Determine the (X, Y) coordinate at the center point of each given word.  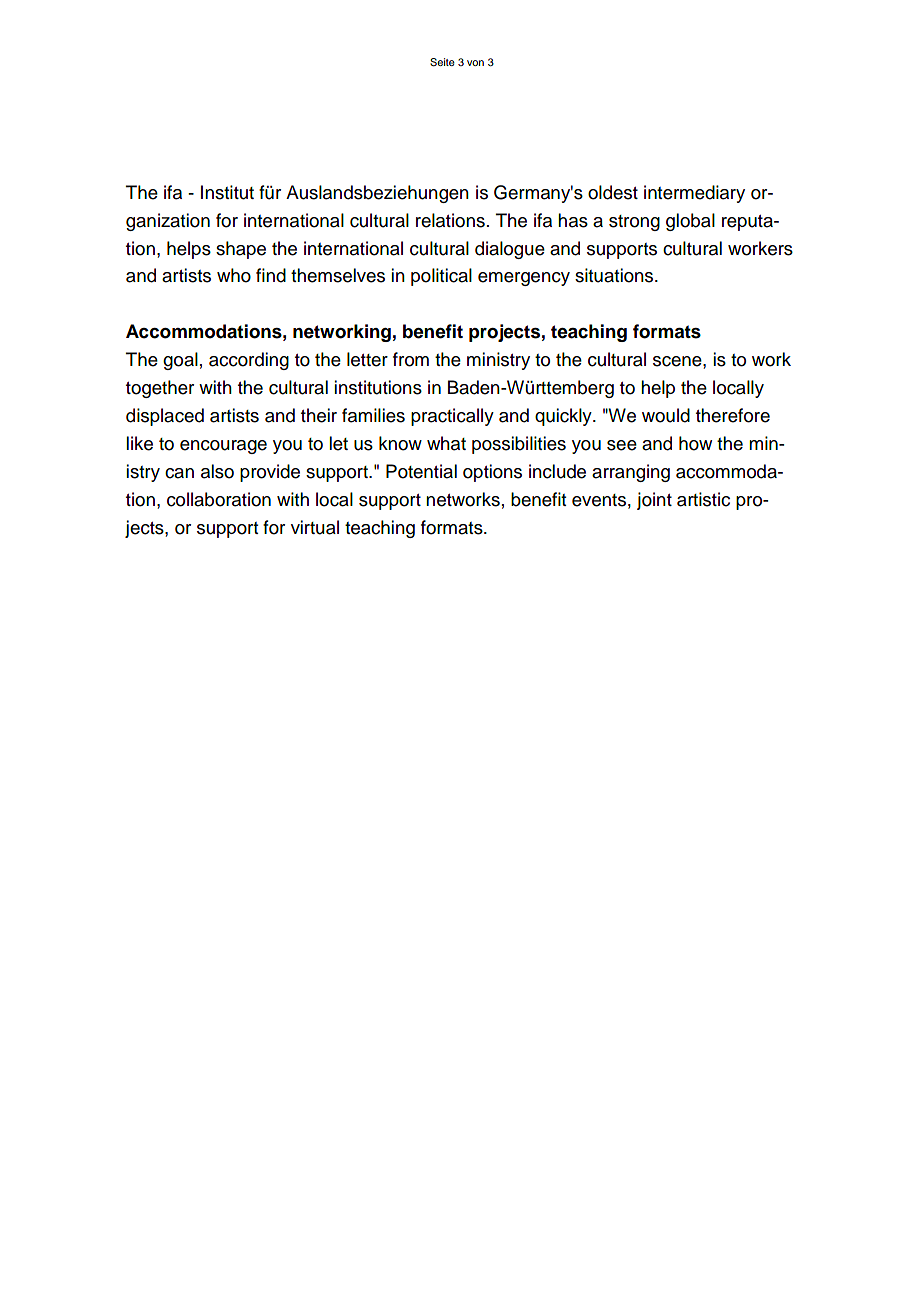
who (234, 275)
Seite (442, 62)
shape (241, 250)
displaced (165, 417)
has (573, 220)
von (475, 63)
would (666, 415)
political (441, 277)
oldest (613, 192)
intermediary (694, 194)
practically (452, 417)
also (217, 471)
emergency (524, 279)
